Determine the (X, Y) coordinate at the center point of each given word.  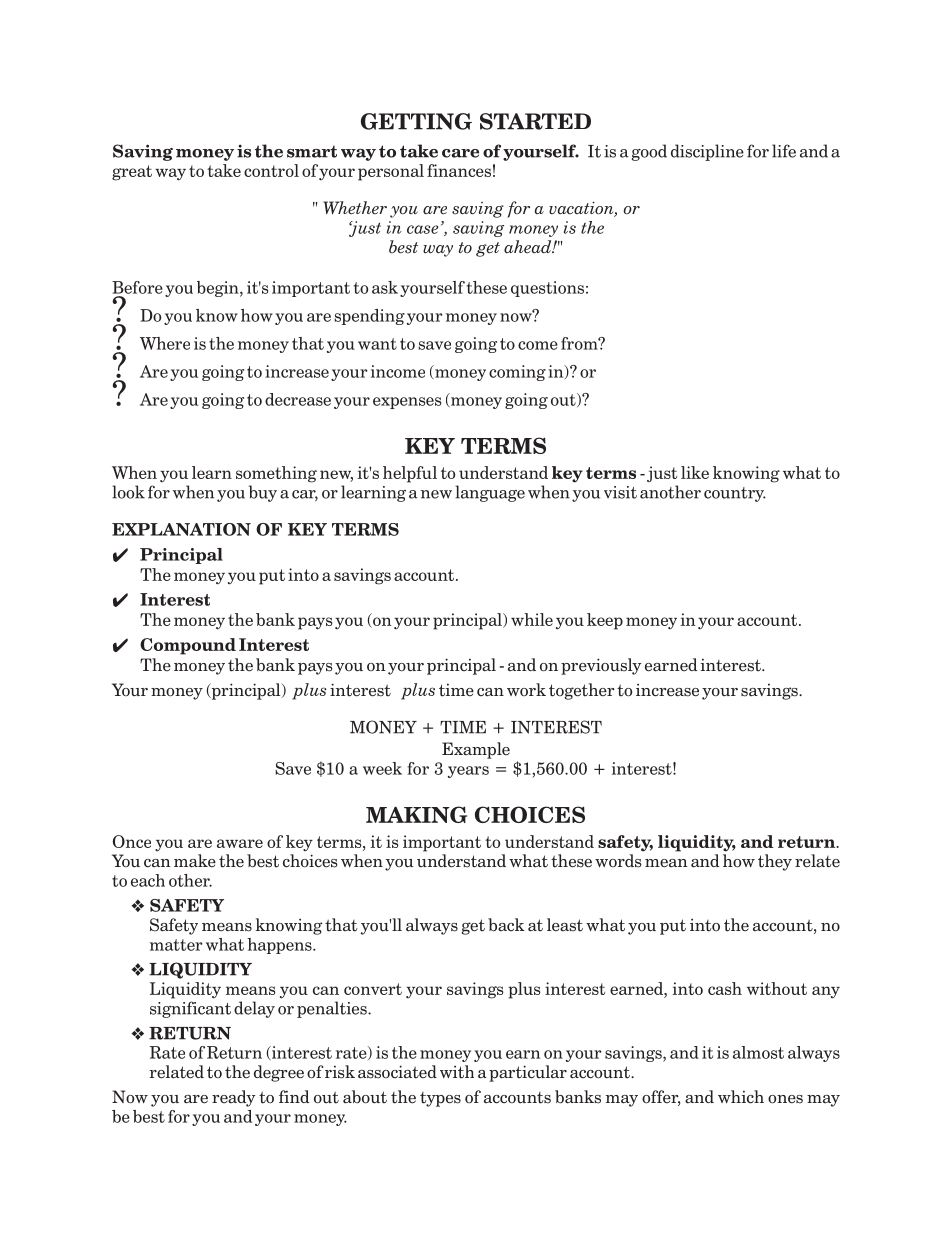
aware (240, 843)
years (468, 772)
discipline (707, 152)
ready (233, 1098)
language (490, 493)
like (695, 472)
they (775, 862)
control (271, 170)
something (276, 474)
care (460, 153)
